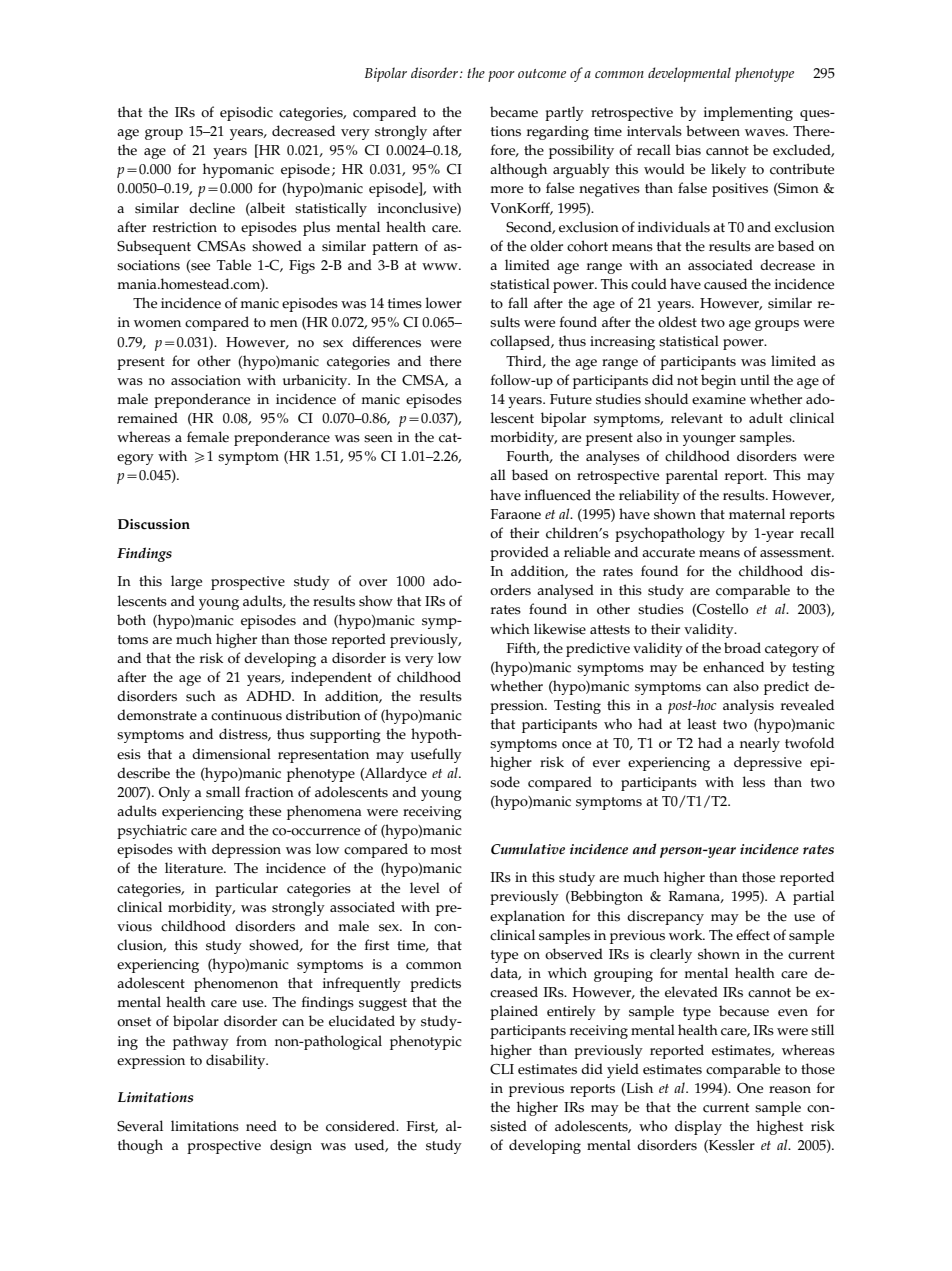  Describe the element at coordinates (527, 917) in the image. I see `explanation` at that location.
